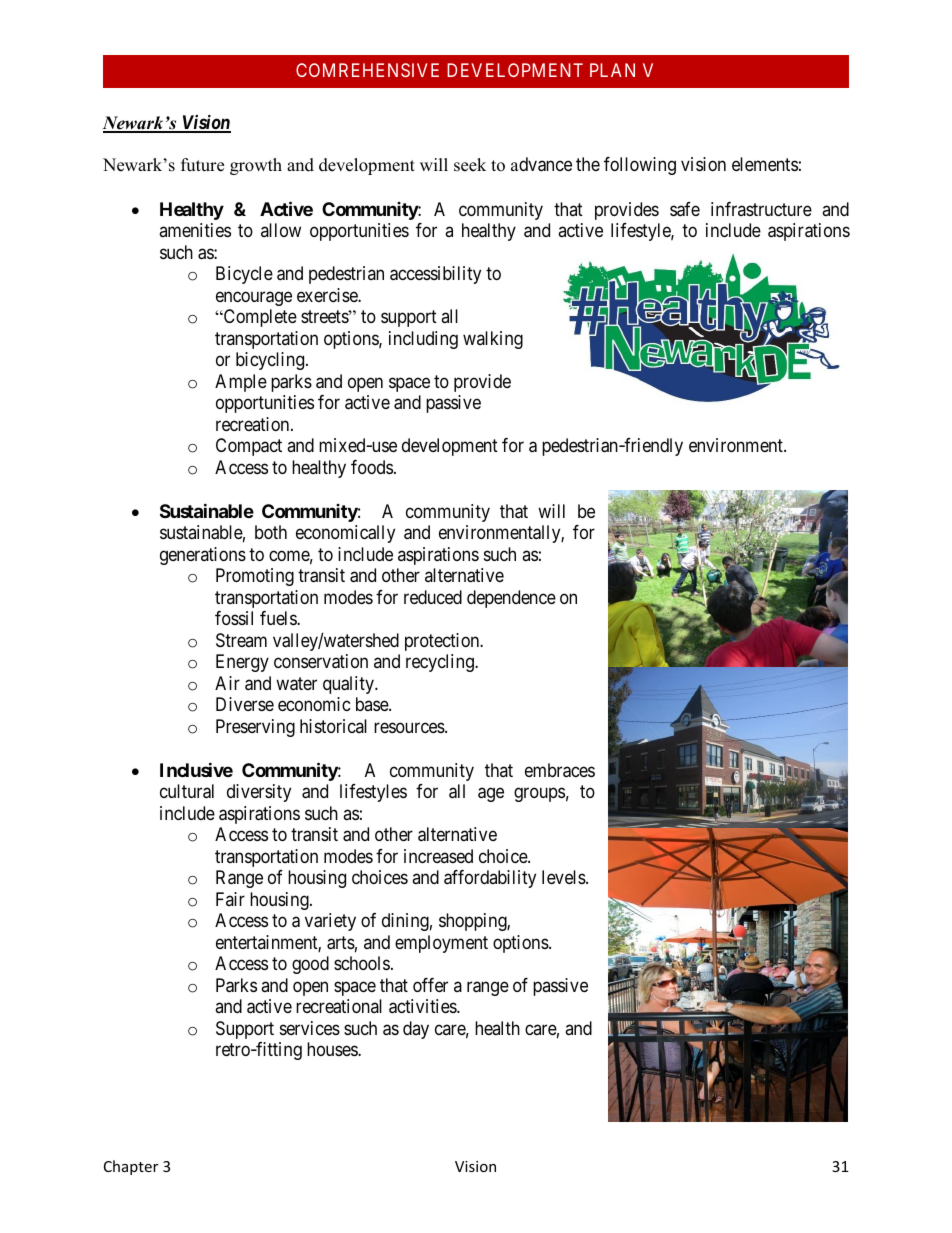 This page has height=1233, width=952. Describe the element at coordinates (612, 70) in the page. I see `PLAN` at that location.
